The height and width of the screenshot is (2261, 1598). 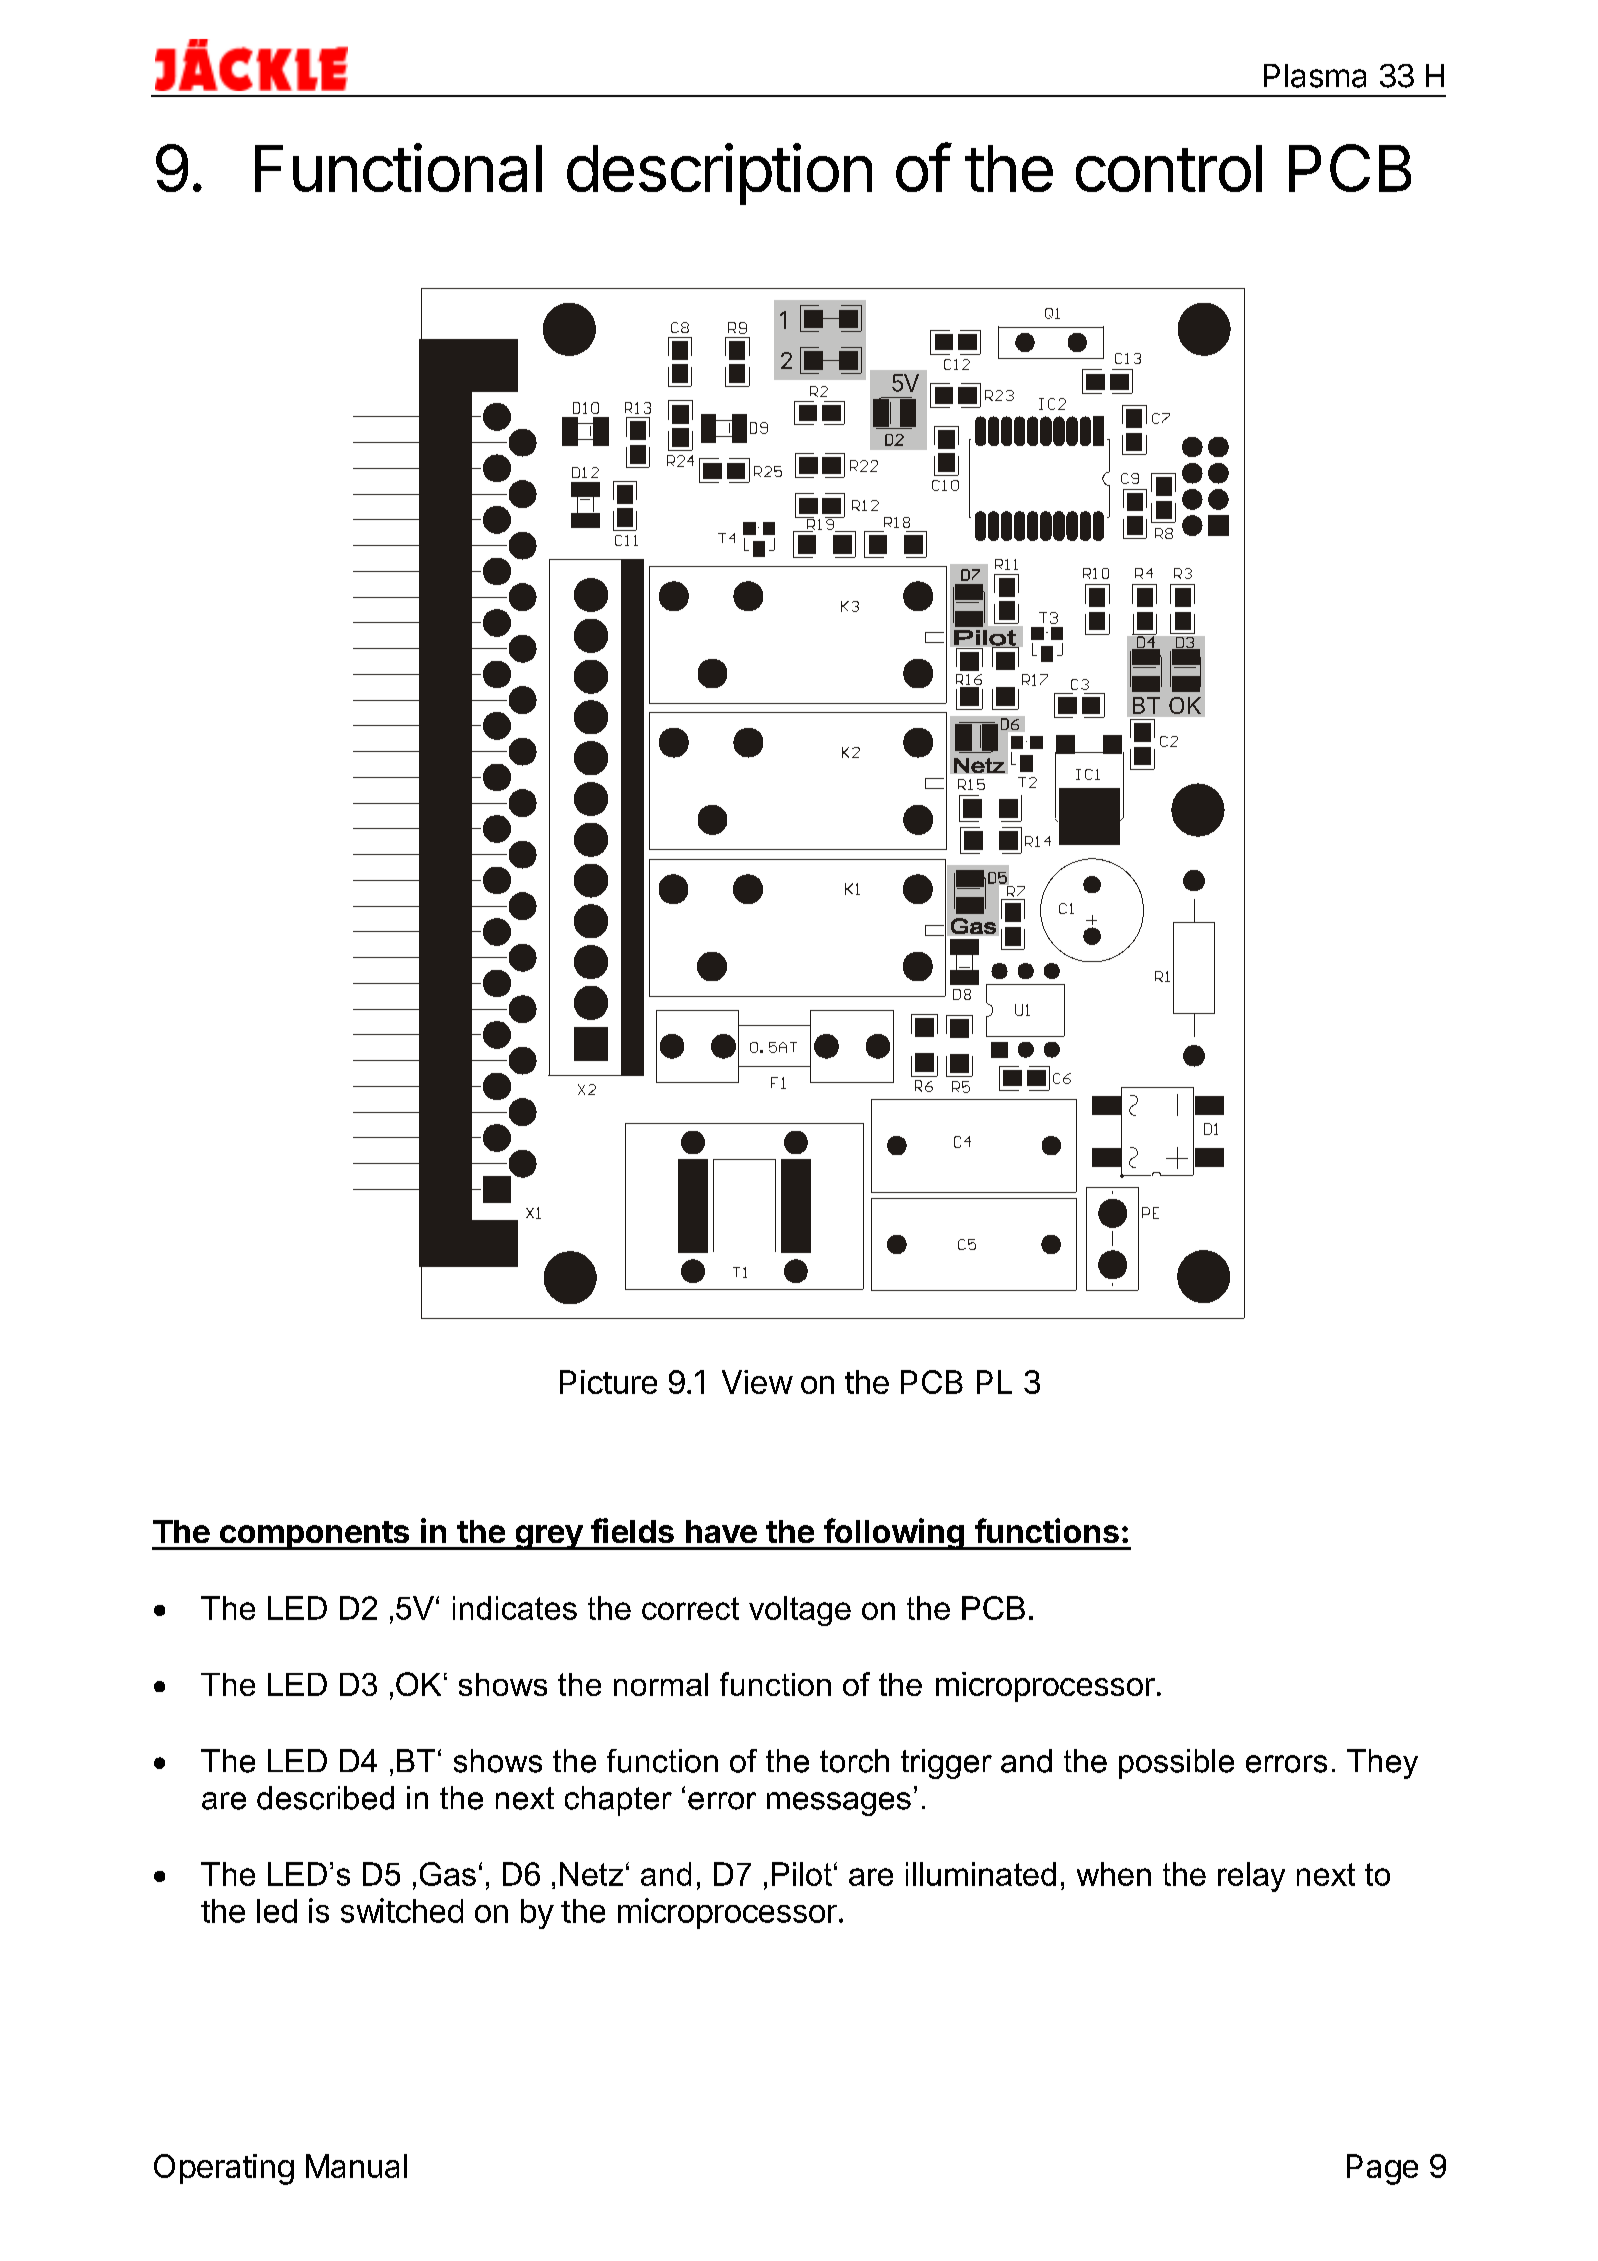 What do you see at coordinates (356, 2166) in the screenshot?
I see `Manual` at bounding box center [356, 2166].
